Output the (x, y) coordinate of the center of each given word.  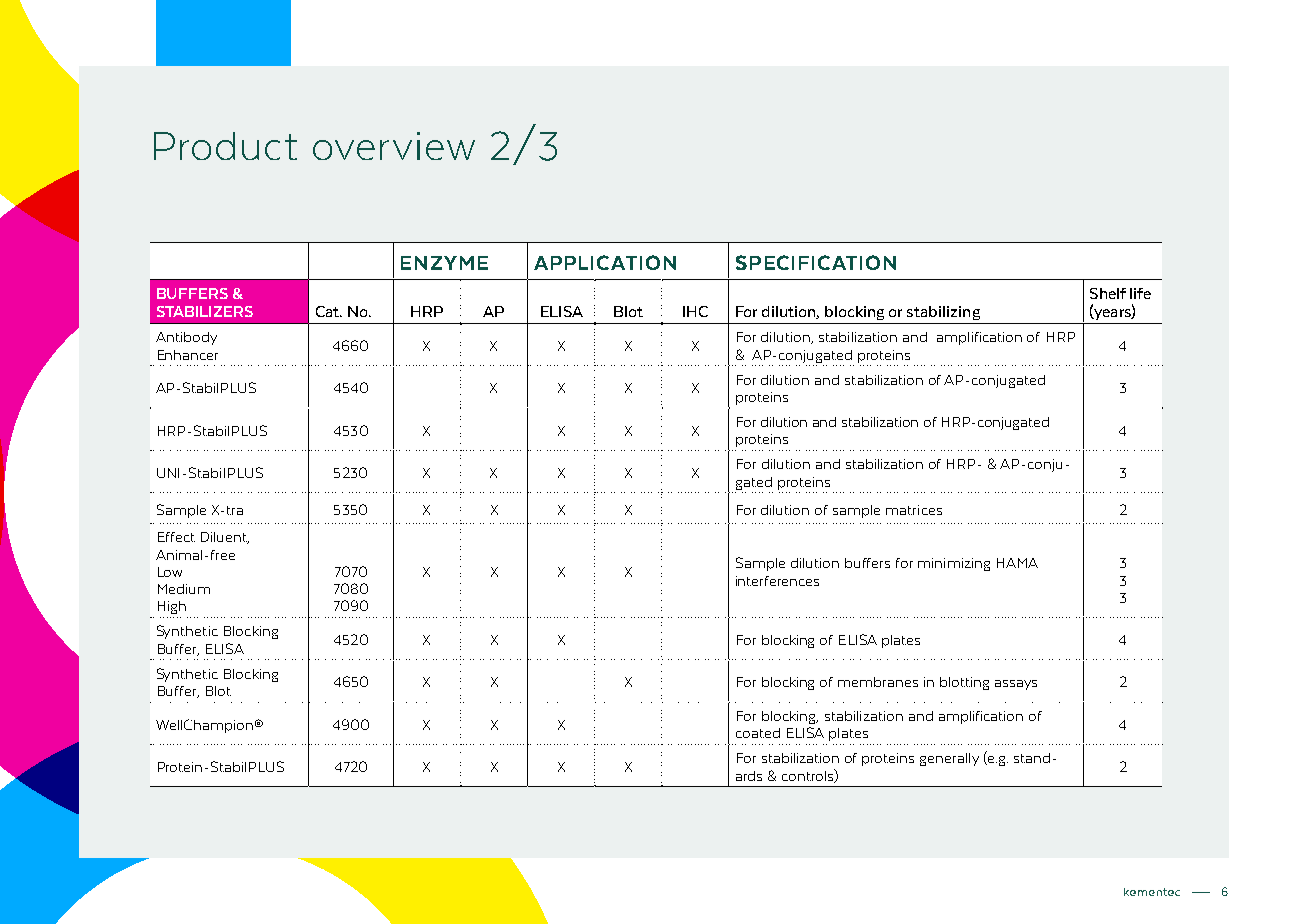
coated (758, 733)
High (172, 607)
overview (394, 146)
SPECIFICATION (816, 262)
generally (949, 759)
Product (225, 146)
